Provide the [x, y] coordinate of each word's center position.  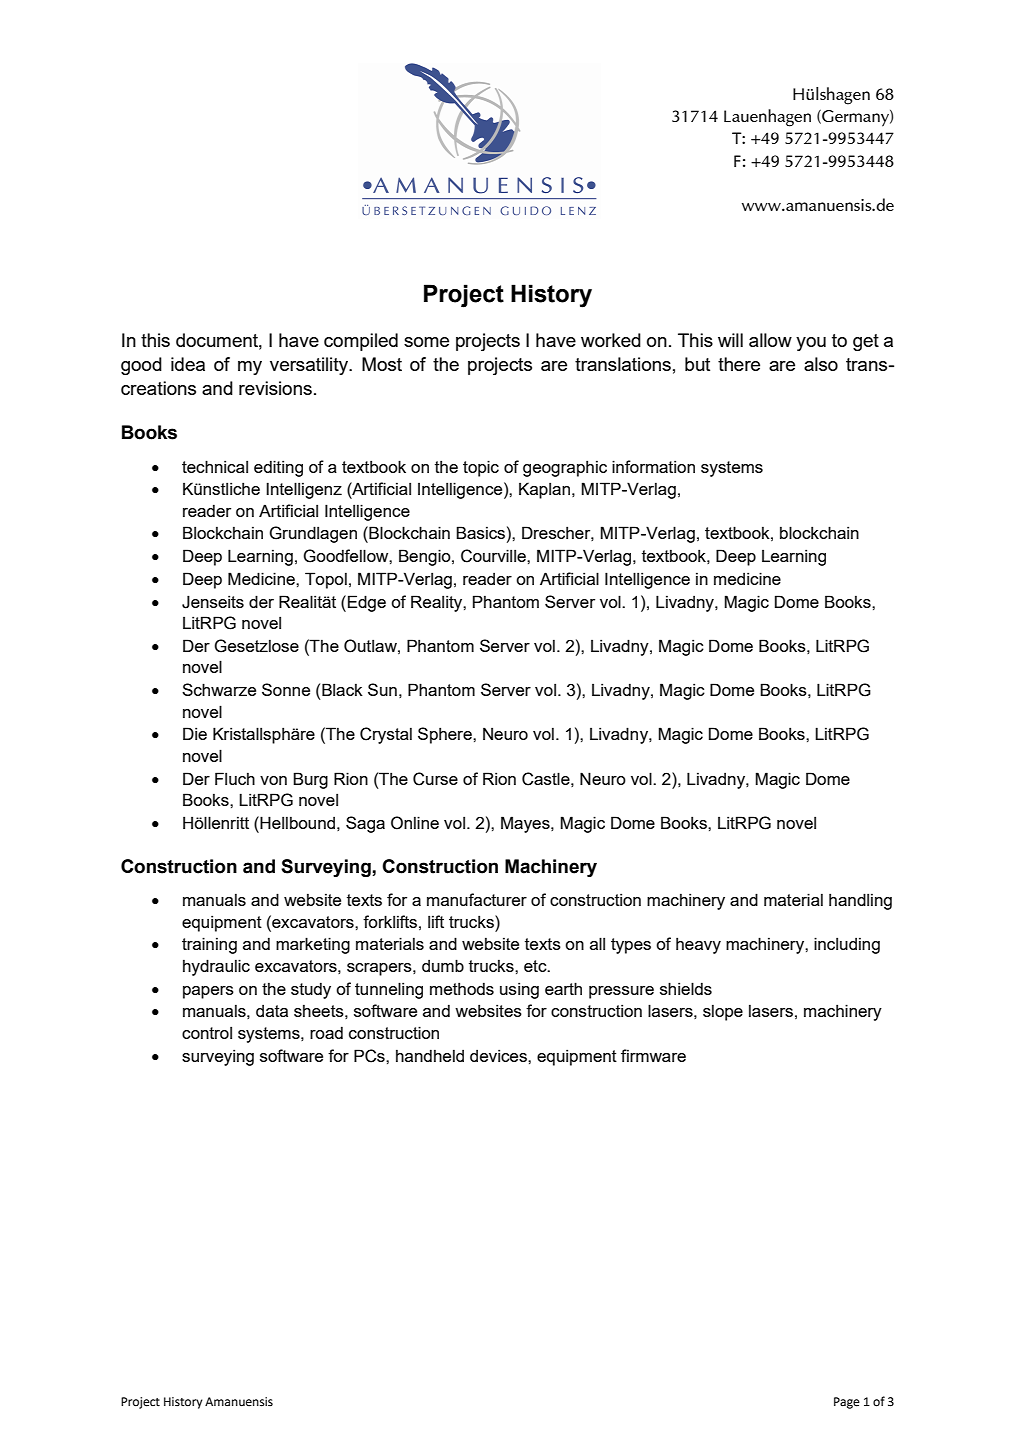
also [821, 364]
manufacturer [477, 899]
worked [611, 340]
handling [860, 901]
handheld [430, 1055]
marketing [313, 945]
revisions [275, 388]
